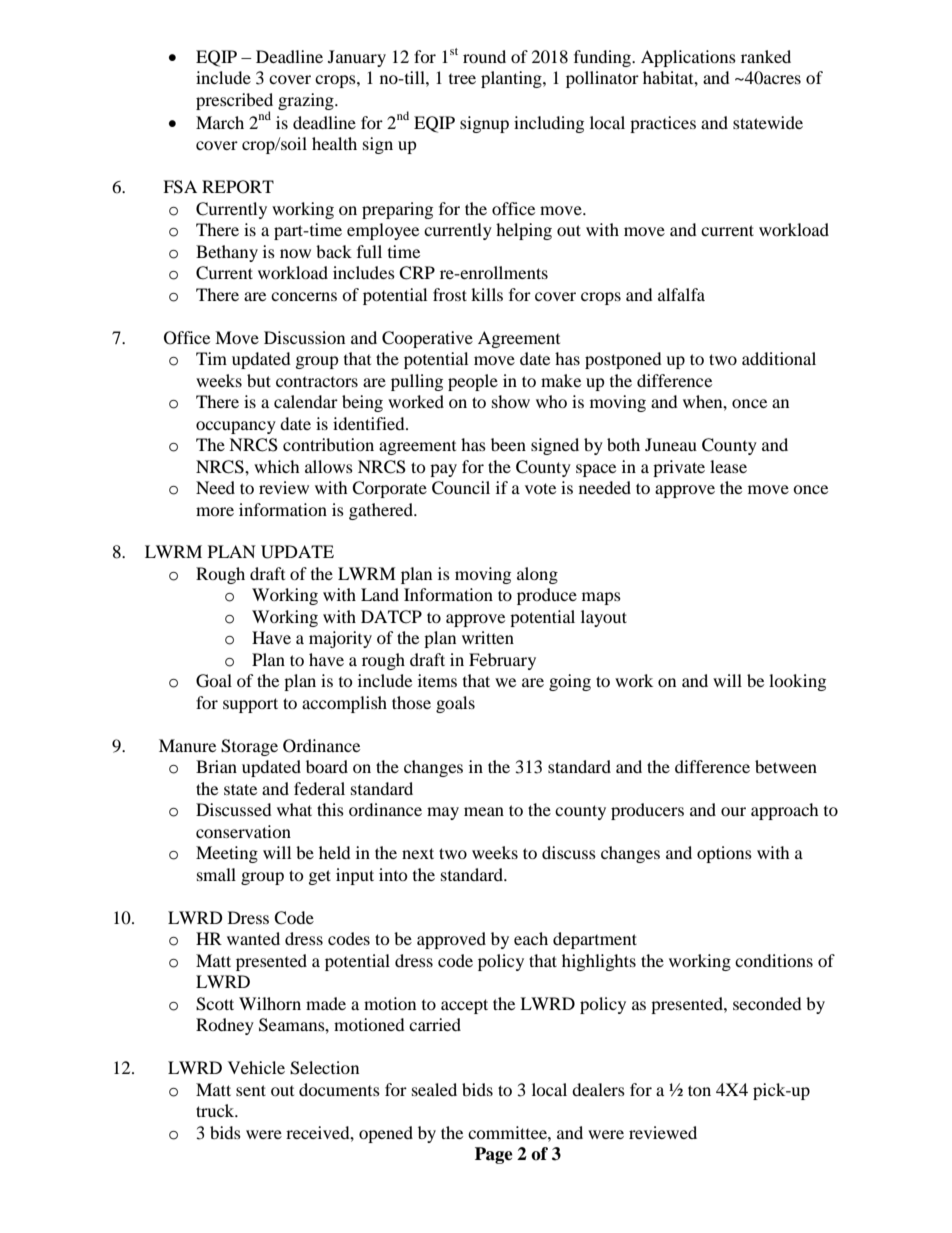 The image size is (952, 1233). I want to click on people, so click(473, 382).
